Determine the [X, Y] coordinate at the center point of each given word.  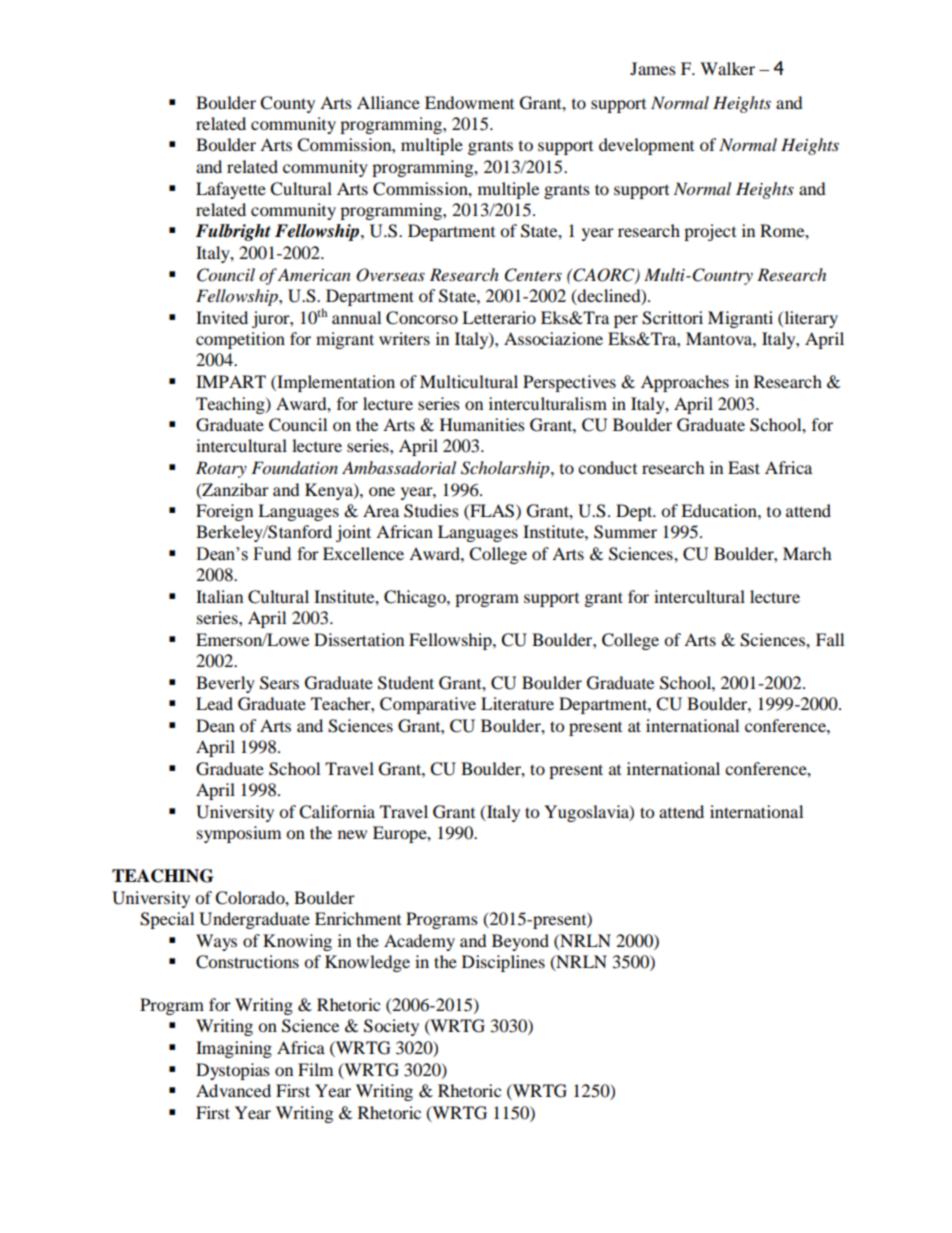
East [744, 467]
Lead [214, 703]
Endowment [469, 102]
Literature [517, 703]
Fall [830, 639]
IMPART [231, 381]
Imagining [234, 1049]
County [287, 104]
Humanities [482, 424]
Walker [727, 68]
